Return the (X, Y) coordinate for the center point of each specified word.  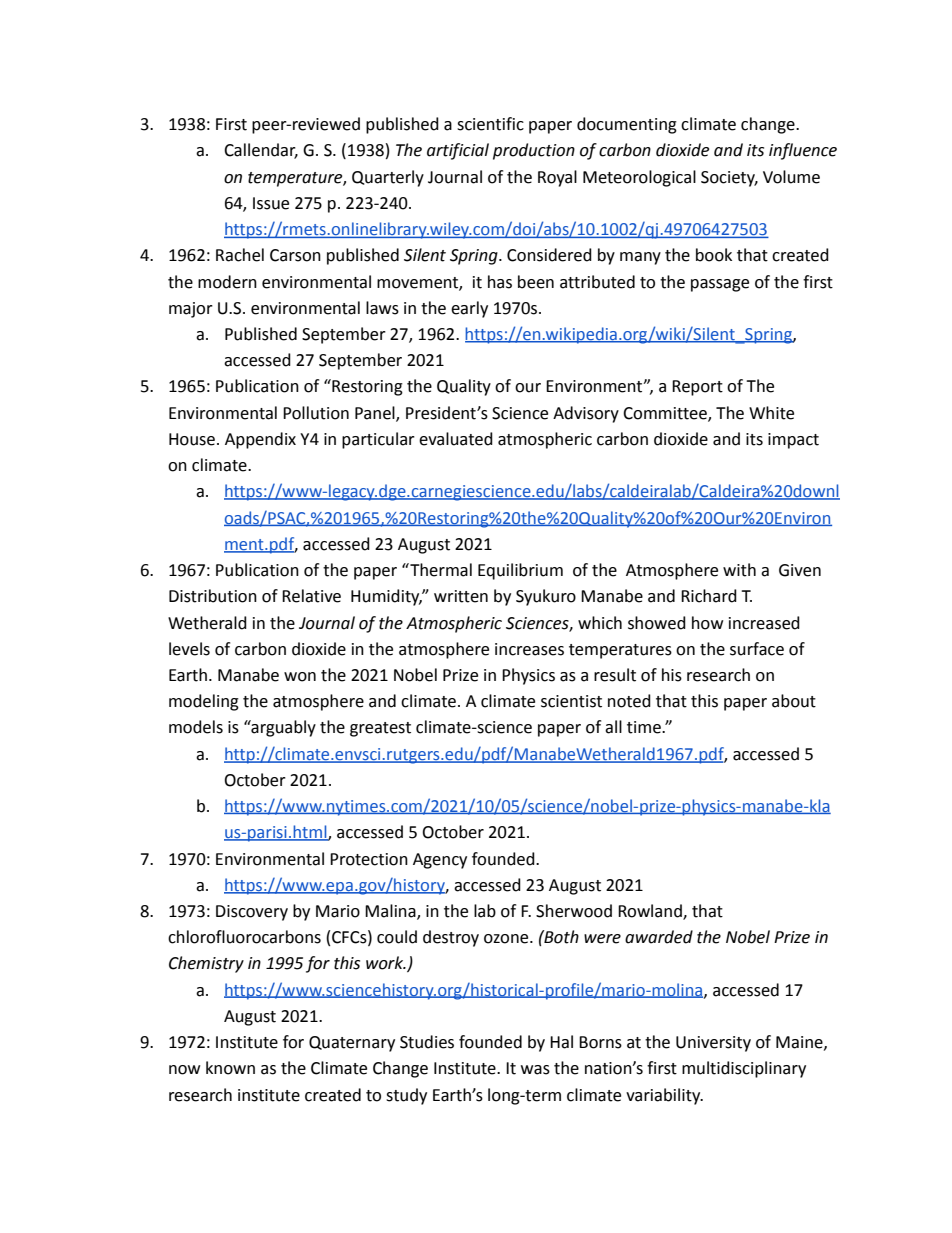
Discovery (252, 913)
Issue (271, 203)
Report (697, 388)
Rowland (651, 912)
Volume (791, 177)
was (535, 1070)
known (230, 1068)
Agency (440, 861)
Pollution (316, 413)
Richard (709, 596)
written (461, 596)
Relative (311, 596)
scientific (490, 124)
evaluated (456, 439)
